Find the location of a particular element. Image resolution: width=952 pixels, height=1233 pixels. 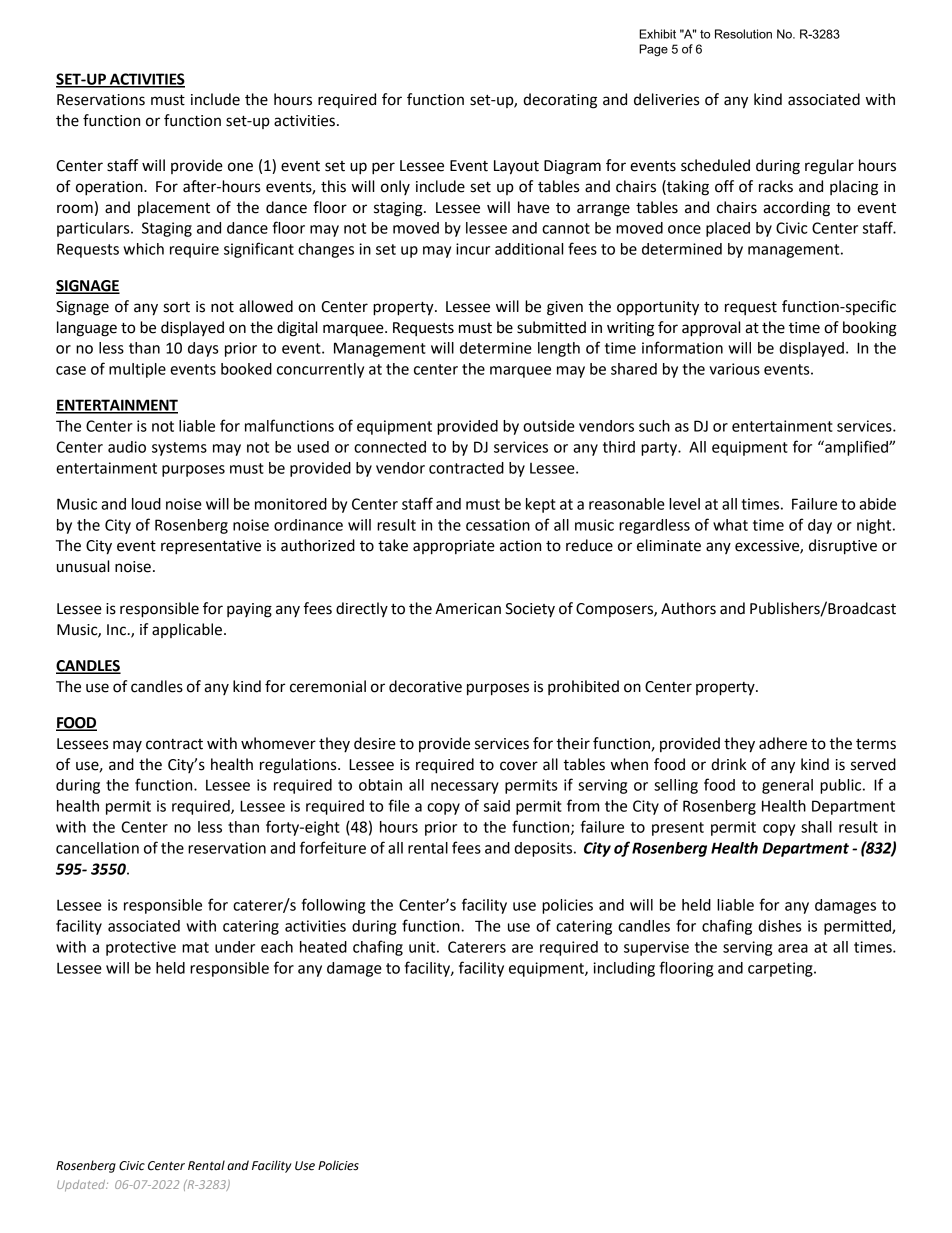

various is located at coordinates (734, 369).
